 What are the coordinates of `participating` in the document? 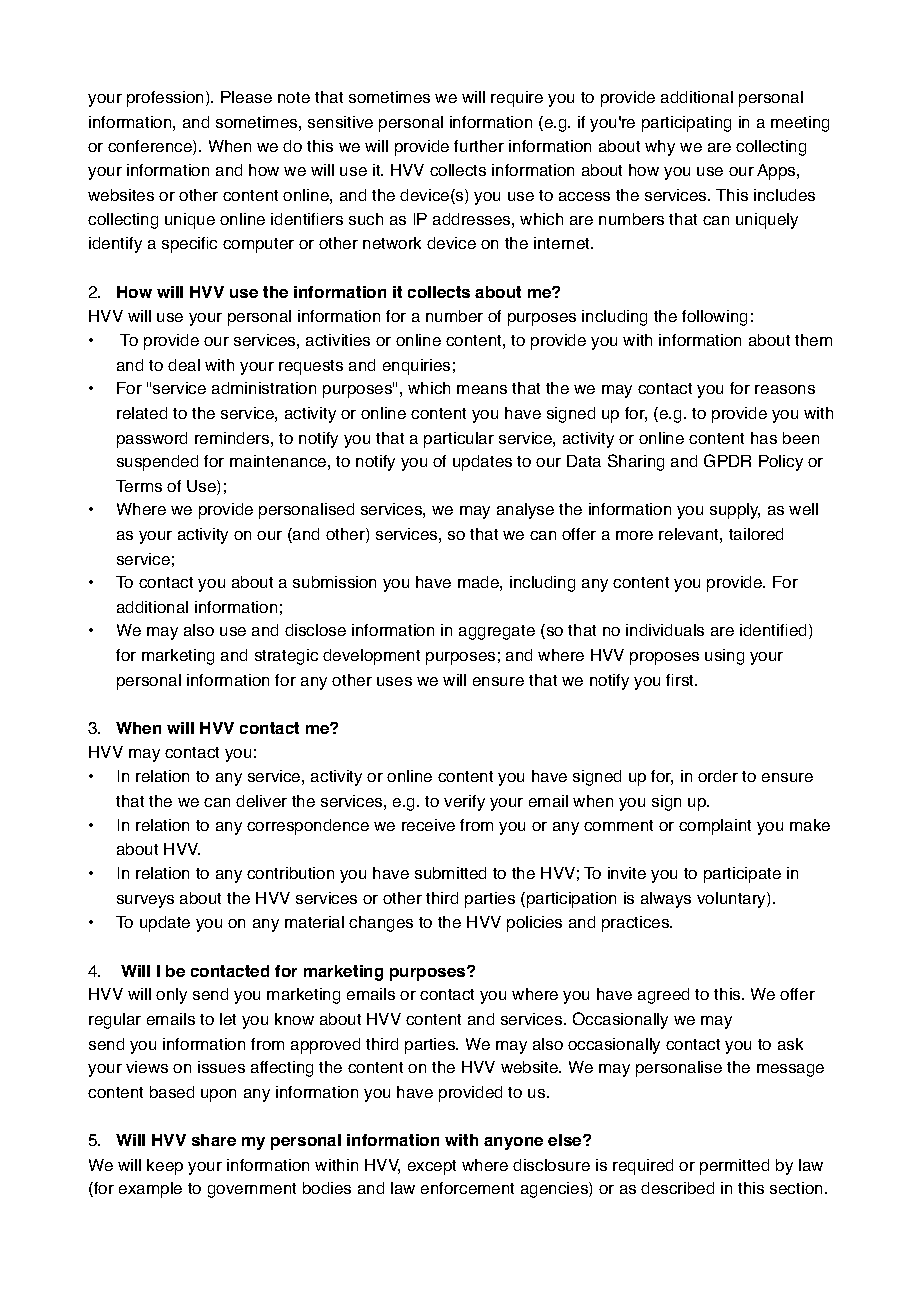 It's located at (686, 124).
